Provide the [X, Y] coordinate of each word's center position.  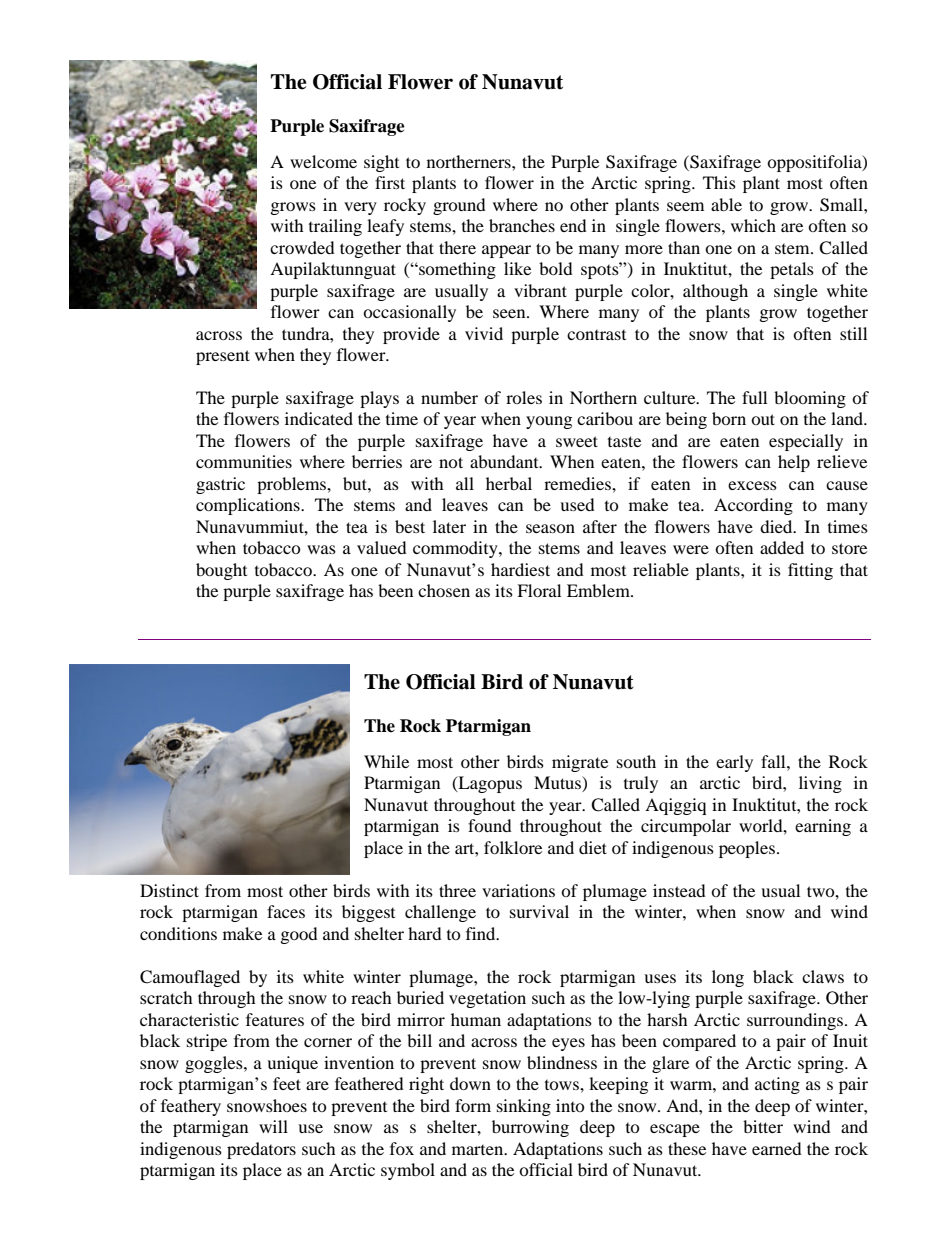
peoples [747, 849]
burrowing [530, 1128]
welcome [323, 161]
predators [261, 1150]
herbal [509, 483]
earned [777, 1148]
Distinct [169, 890]
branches [522, 225]
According [753, 506]
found [490, 825]
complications [249, 506]
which [753, 225]
